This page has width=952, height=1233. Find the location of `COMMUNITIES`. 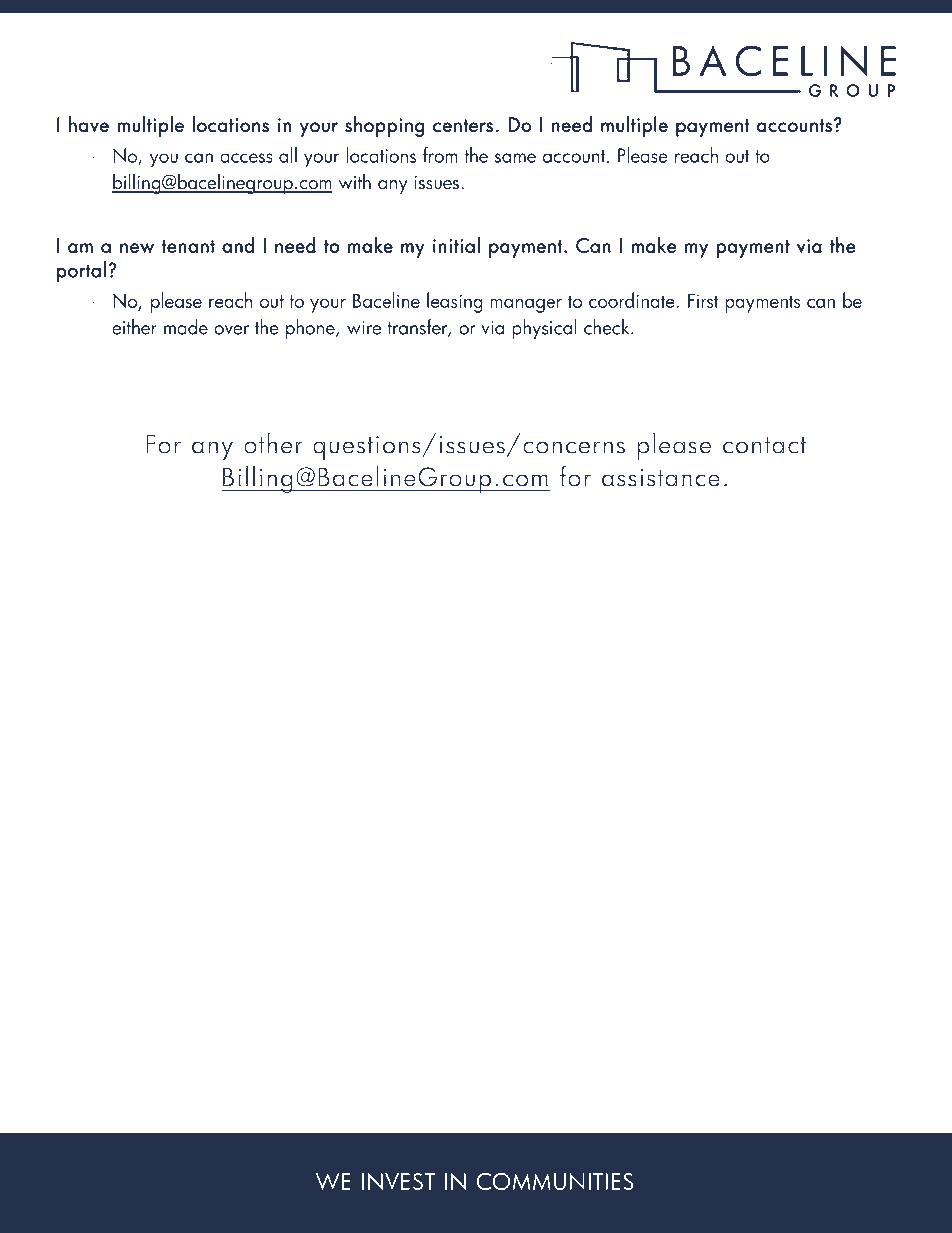

COMMUNITIES is located at coordinates (555, 1181).
